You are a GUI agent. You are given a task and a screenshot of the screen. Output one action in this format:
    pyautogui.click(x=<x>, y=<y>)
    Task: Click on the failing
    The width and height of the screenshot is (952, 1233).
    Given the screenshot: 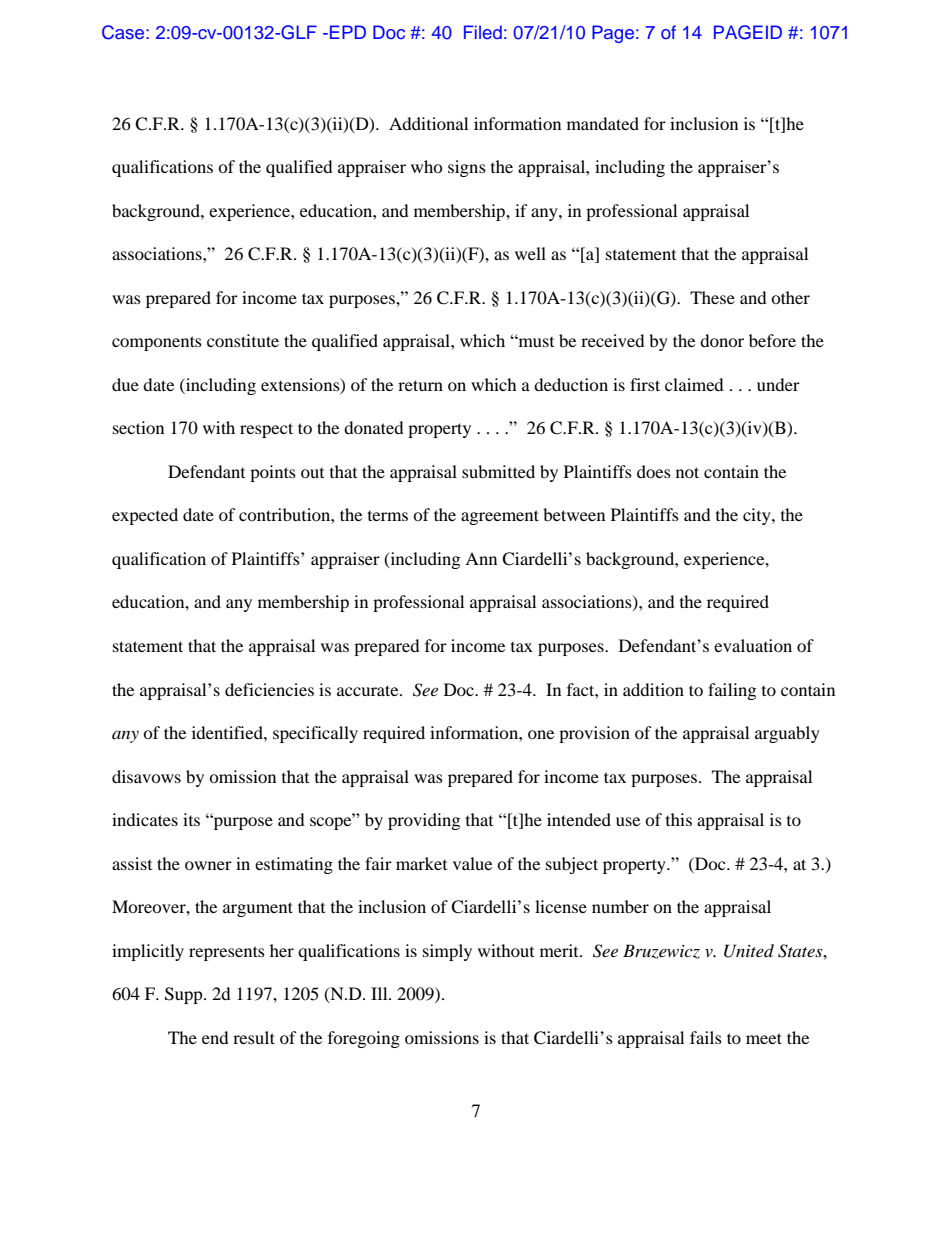 What is the action you would take?
    pyautogui.click(x=732, y=691)
